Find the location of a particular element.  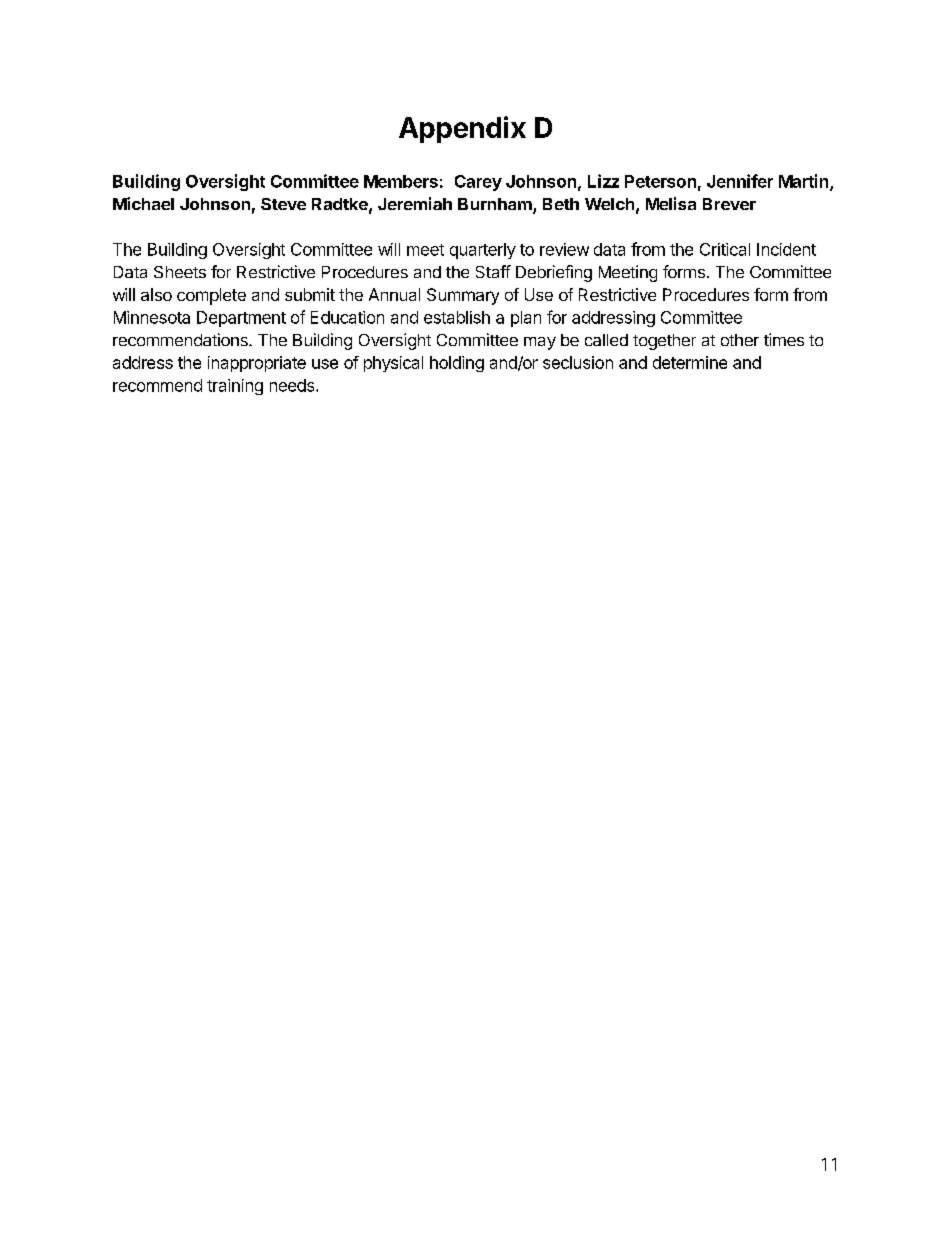

holding is located at coordinates (457, 364).
